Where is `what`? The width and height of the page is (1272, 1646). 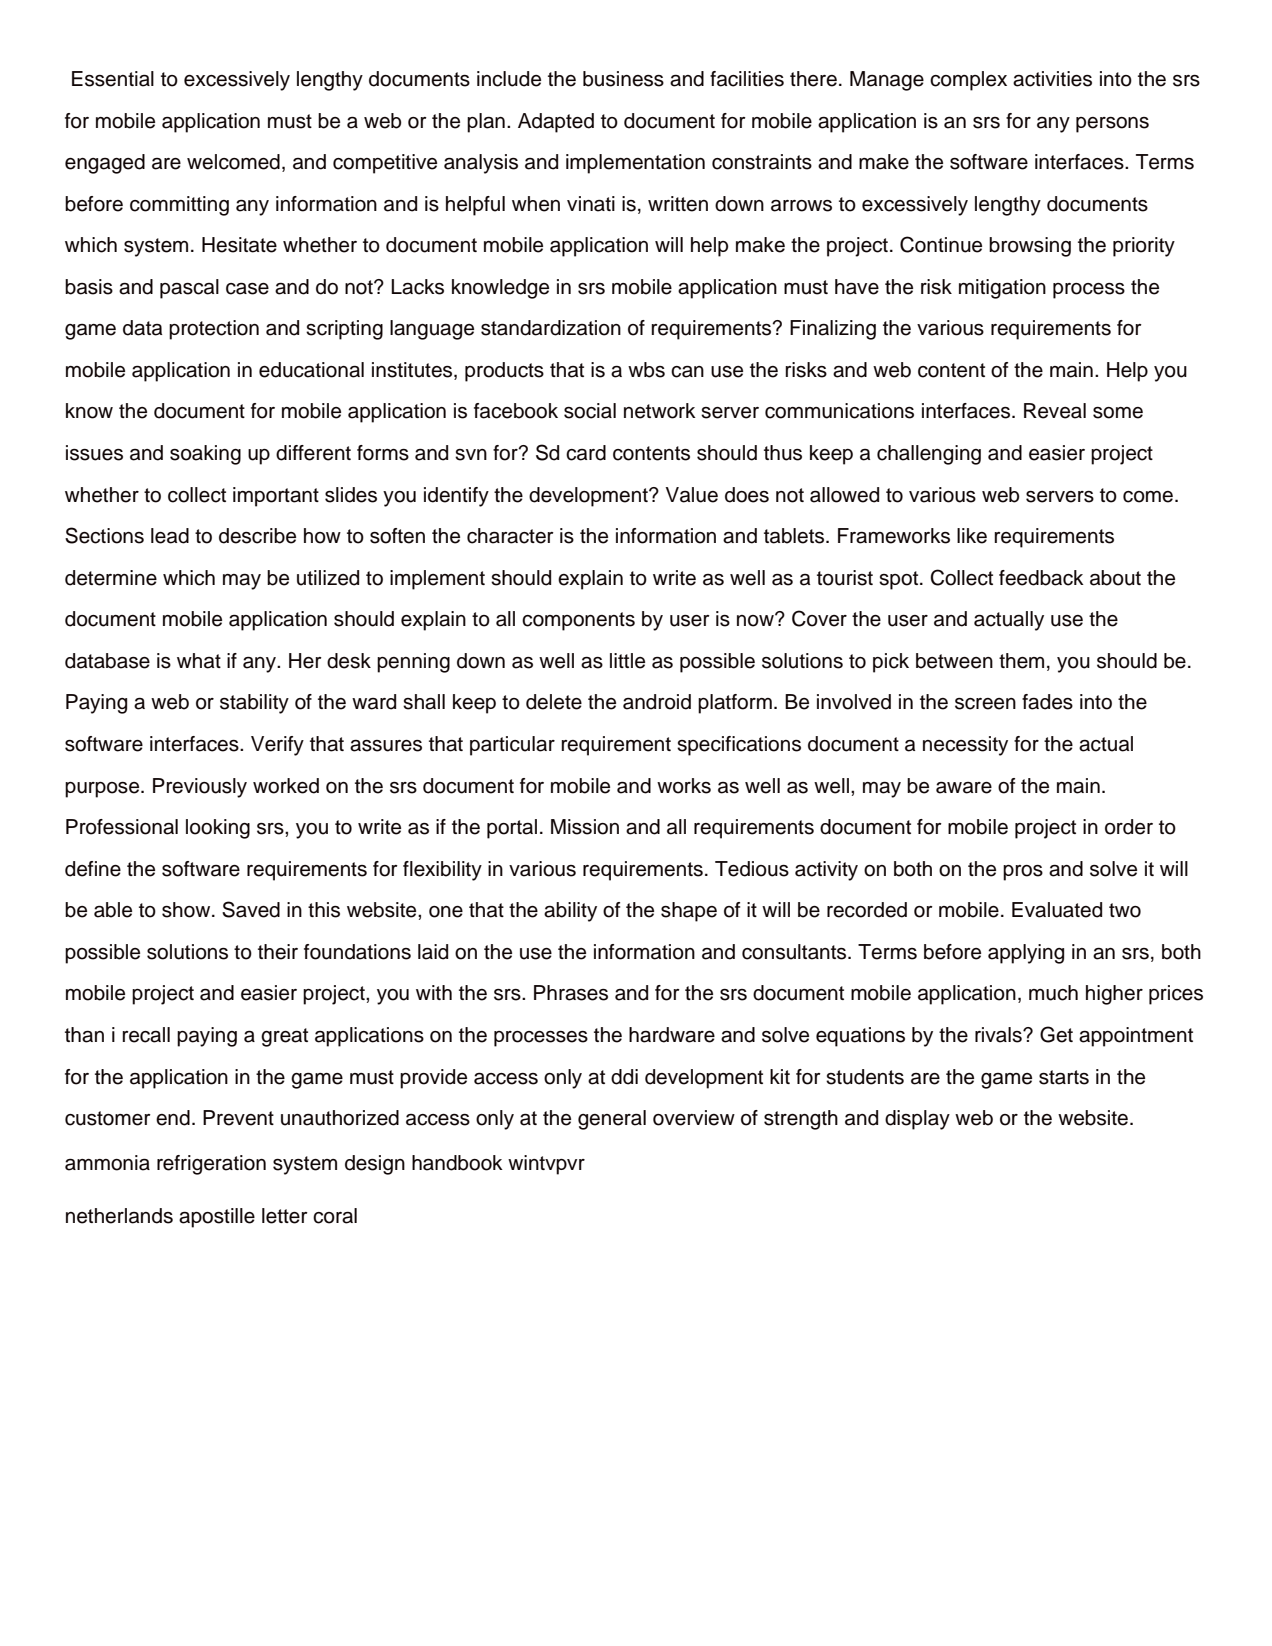
what is located at coordinates (199, 661).
